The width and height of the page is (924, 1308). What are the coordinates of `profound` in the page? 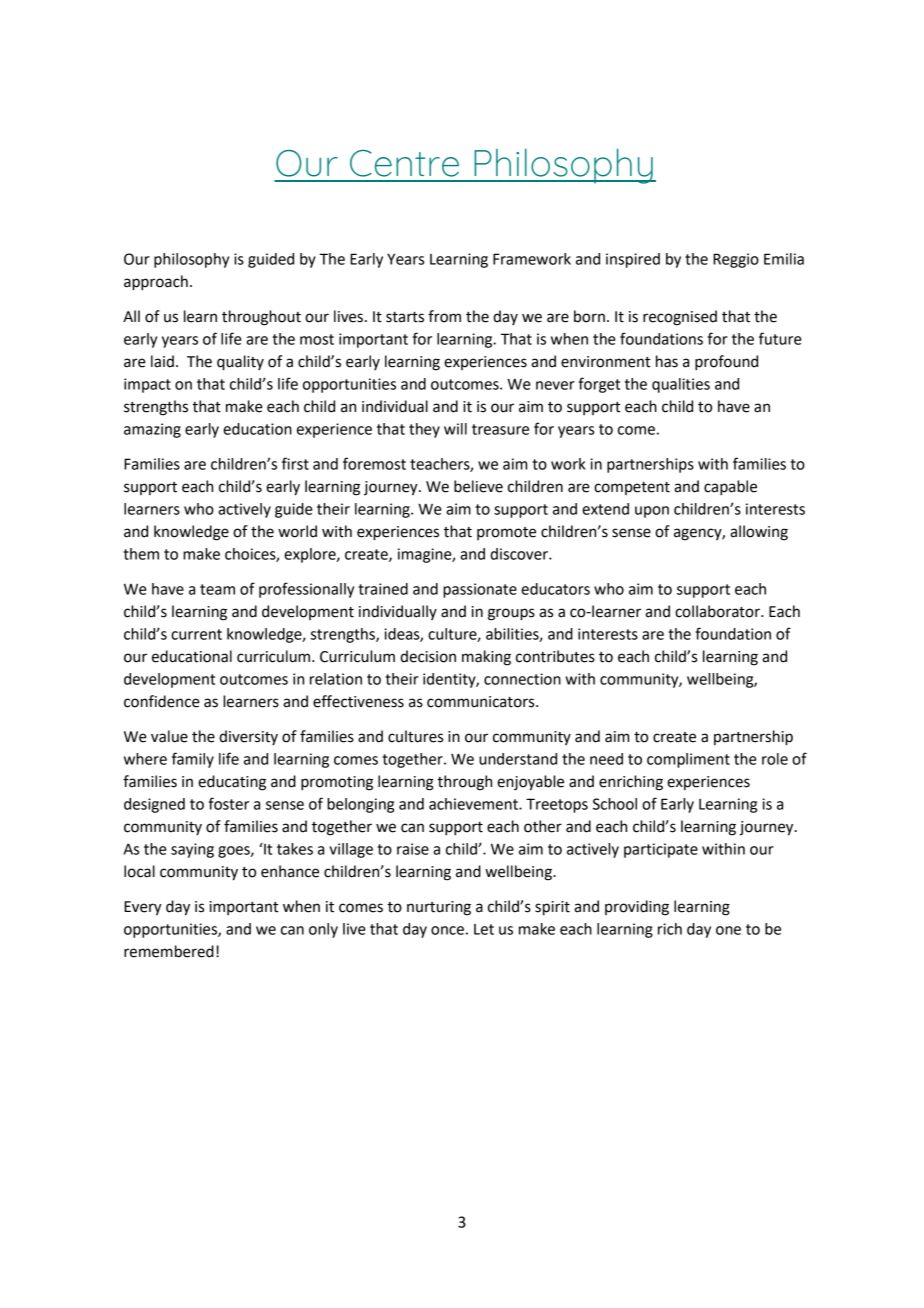 It's located at (726, 363).
